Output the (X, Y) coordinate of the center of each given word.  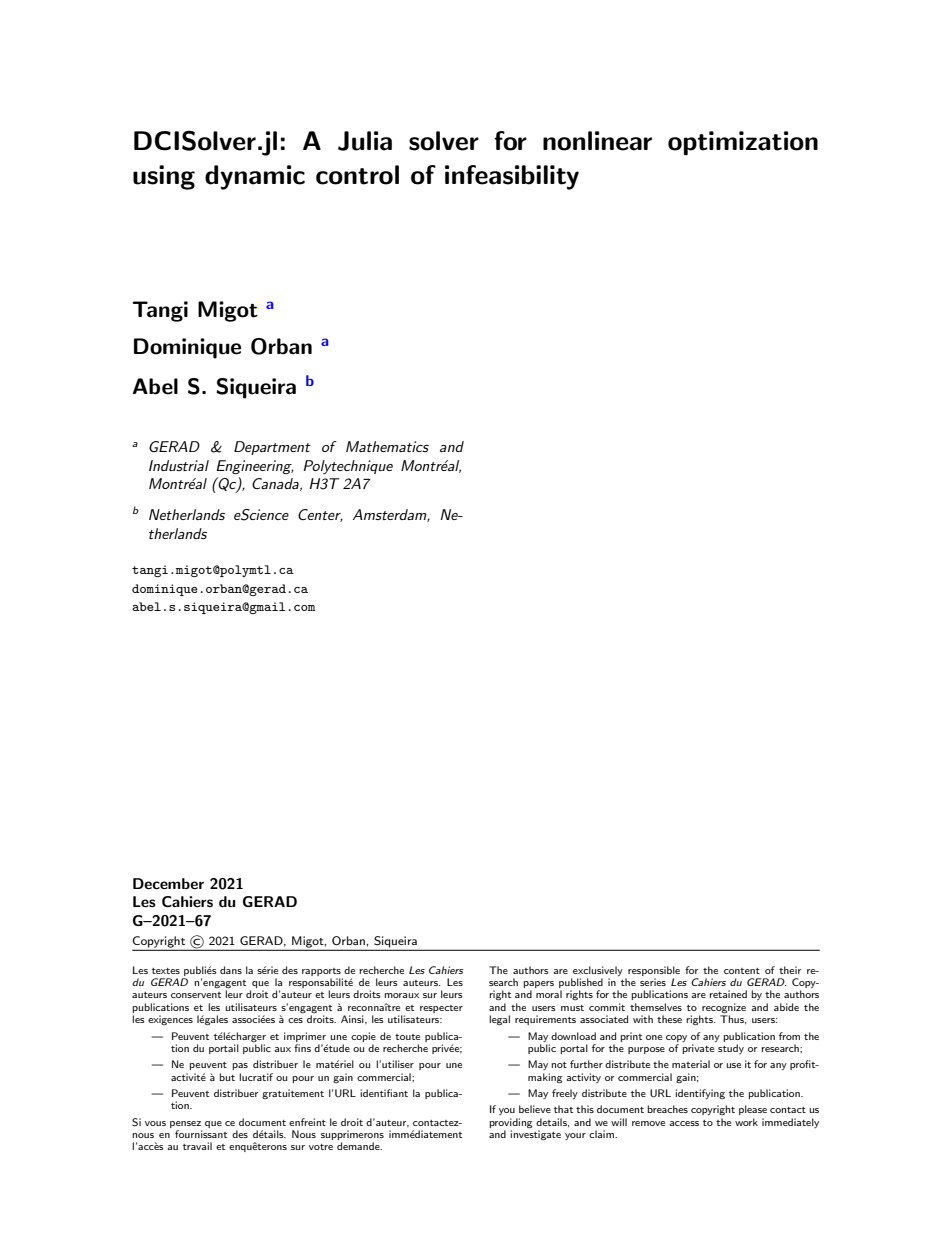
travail (197, 1146)
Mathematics (387, 446)
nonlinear (597, 141)
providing (511, 1123)
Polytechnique (348, 467)
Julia (365, 141)
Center (320, 515)
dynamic (255, 177)
